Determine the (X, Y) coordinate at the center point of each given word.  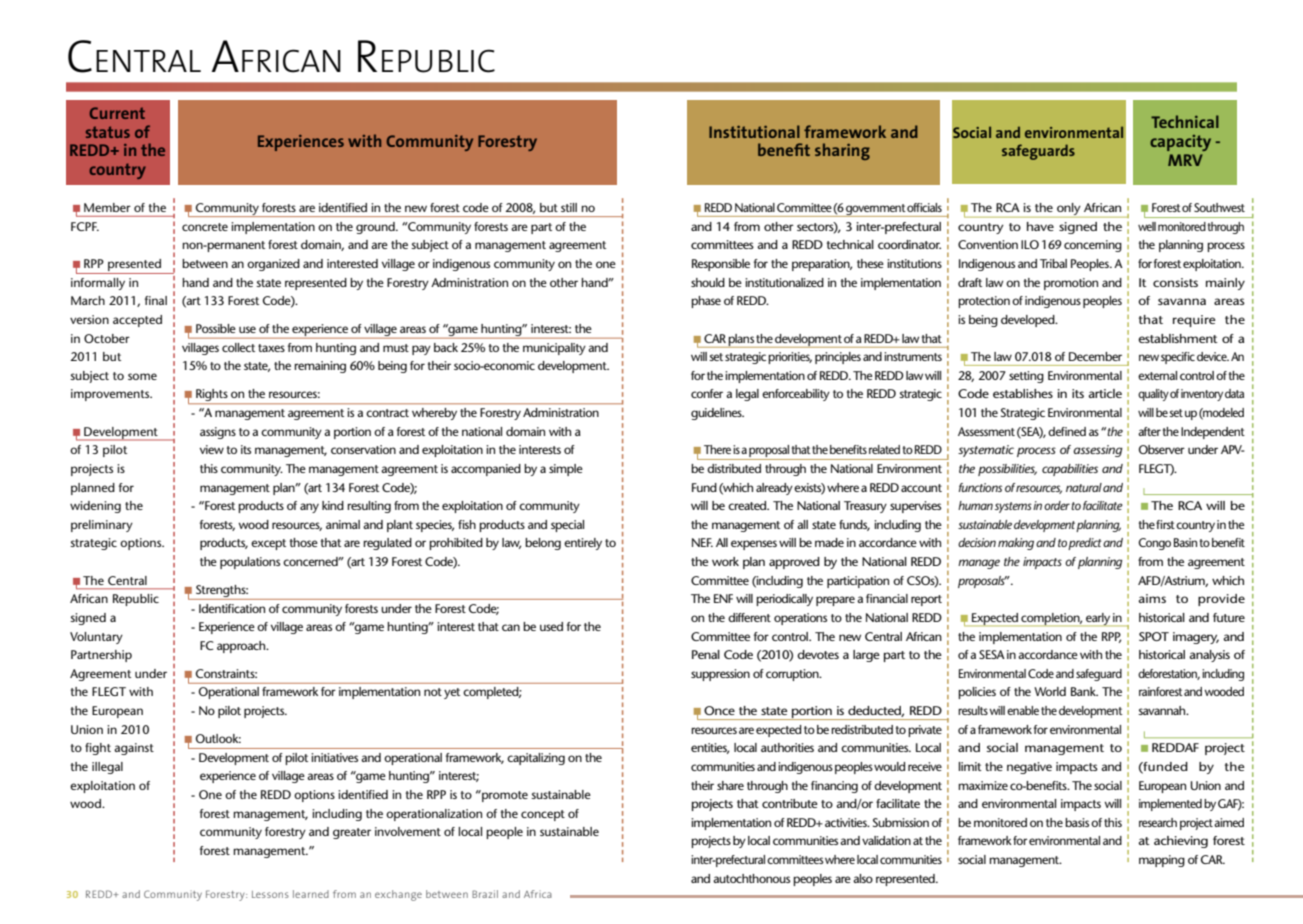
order (1057, 505)
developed (1029, 321)
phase (706, 302)
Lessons (270, 894)
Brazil (485, 894)
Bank (1084, 691)
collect (238, 347)
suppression (720, 675)
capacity (1180, 143)
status (108, 132)
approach (242, 647)
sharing (842, 151)
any (309, 508)
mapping (1162, 861)
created (748, 505)
